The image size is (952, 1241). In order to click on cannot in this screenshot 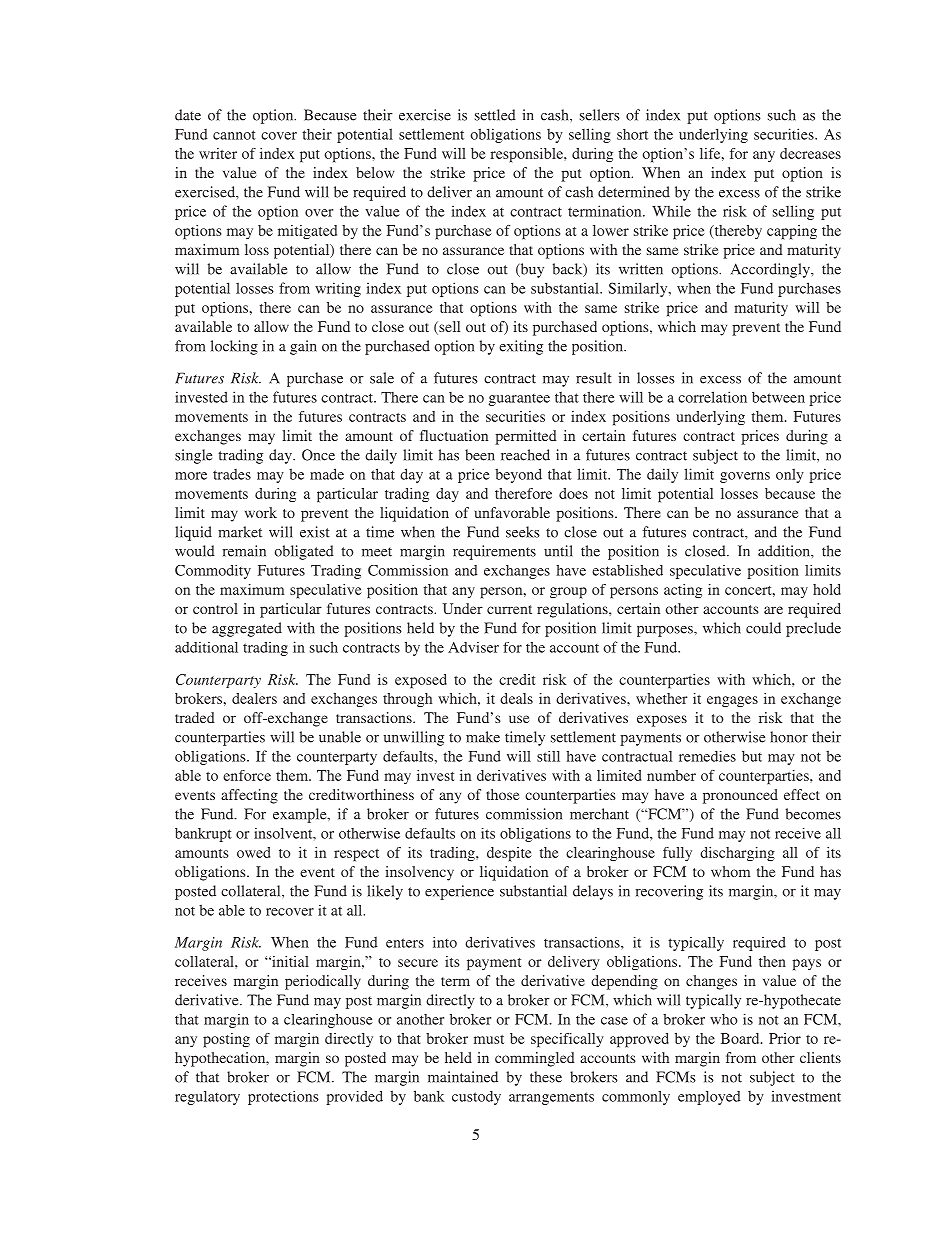, I will do `click(234, 135)`.
